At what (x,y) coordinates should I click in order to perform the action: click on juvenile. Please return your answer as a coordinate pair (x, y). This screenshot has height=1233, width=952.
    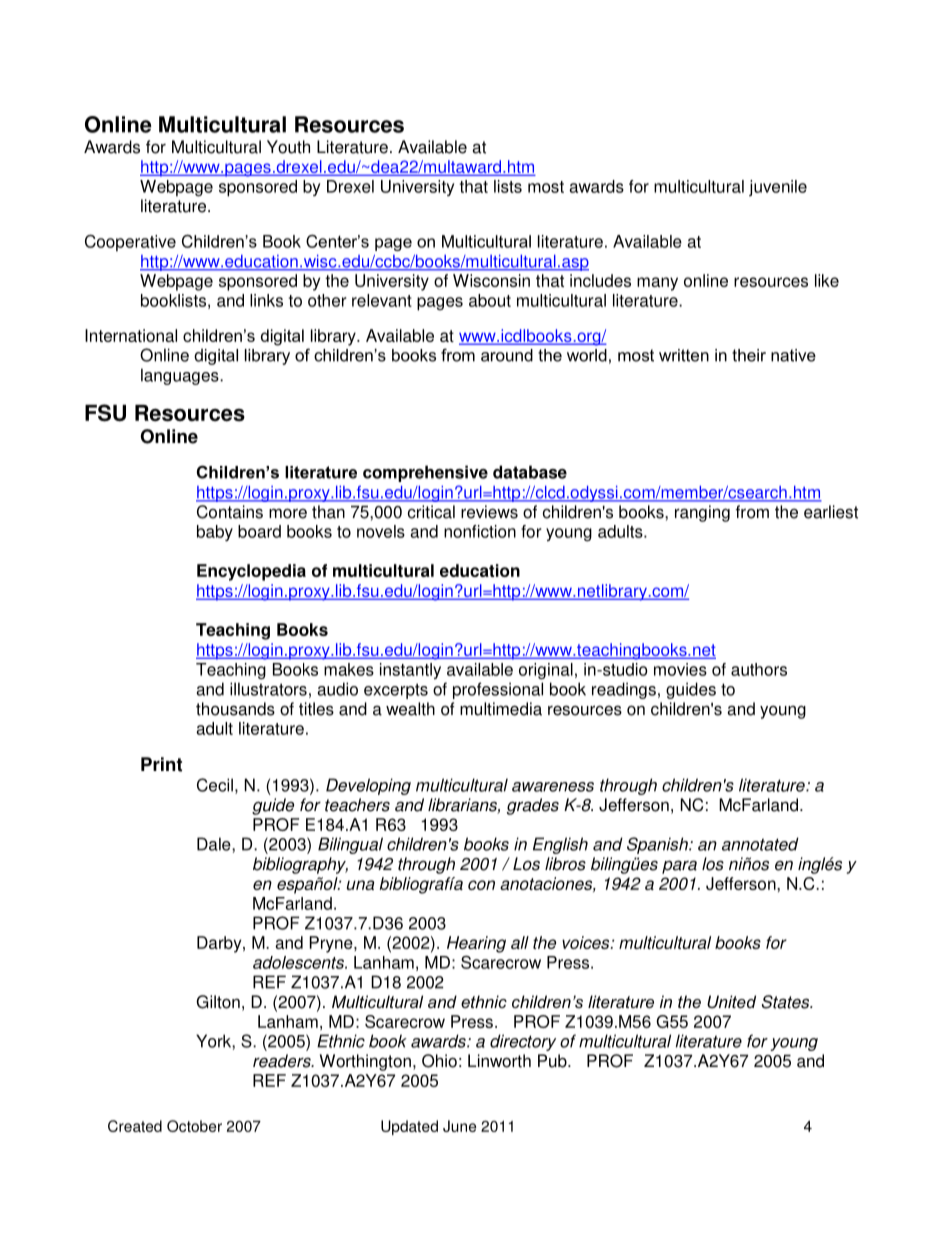
    Looking at the image, I should click on (778, 188).
